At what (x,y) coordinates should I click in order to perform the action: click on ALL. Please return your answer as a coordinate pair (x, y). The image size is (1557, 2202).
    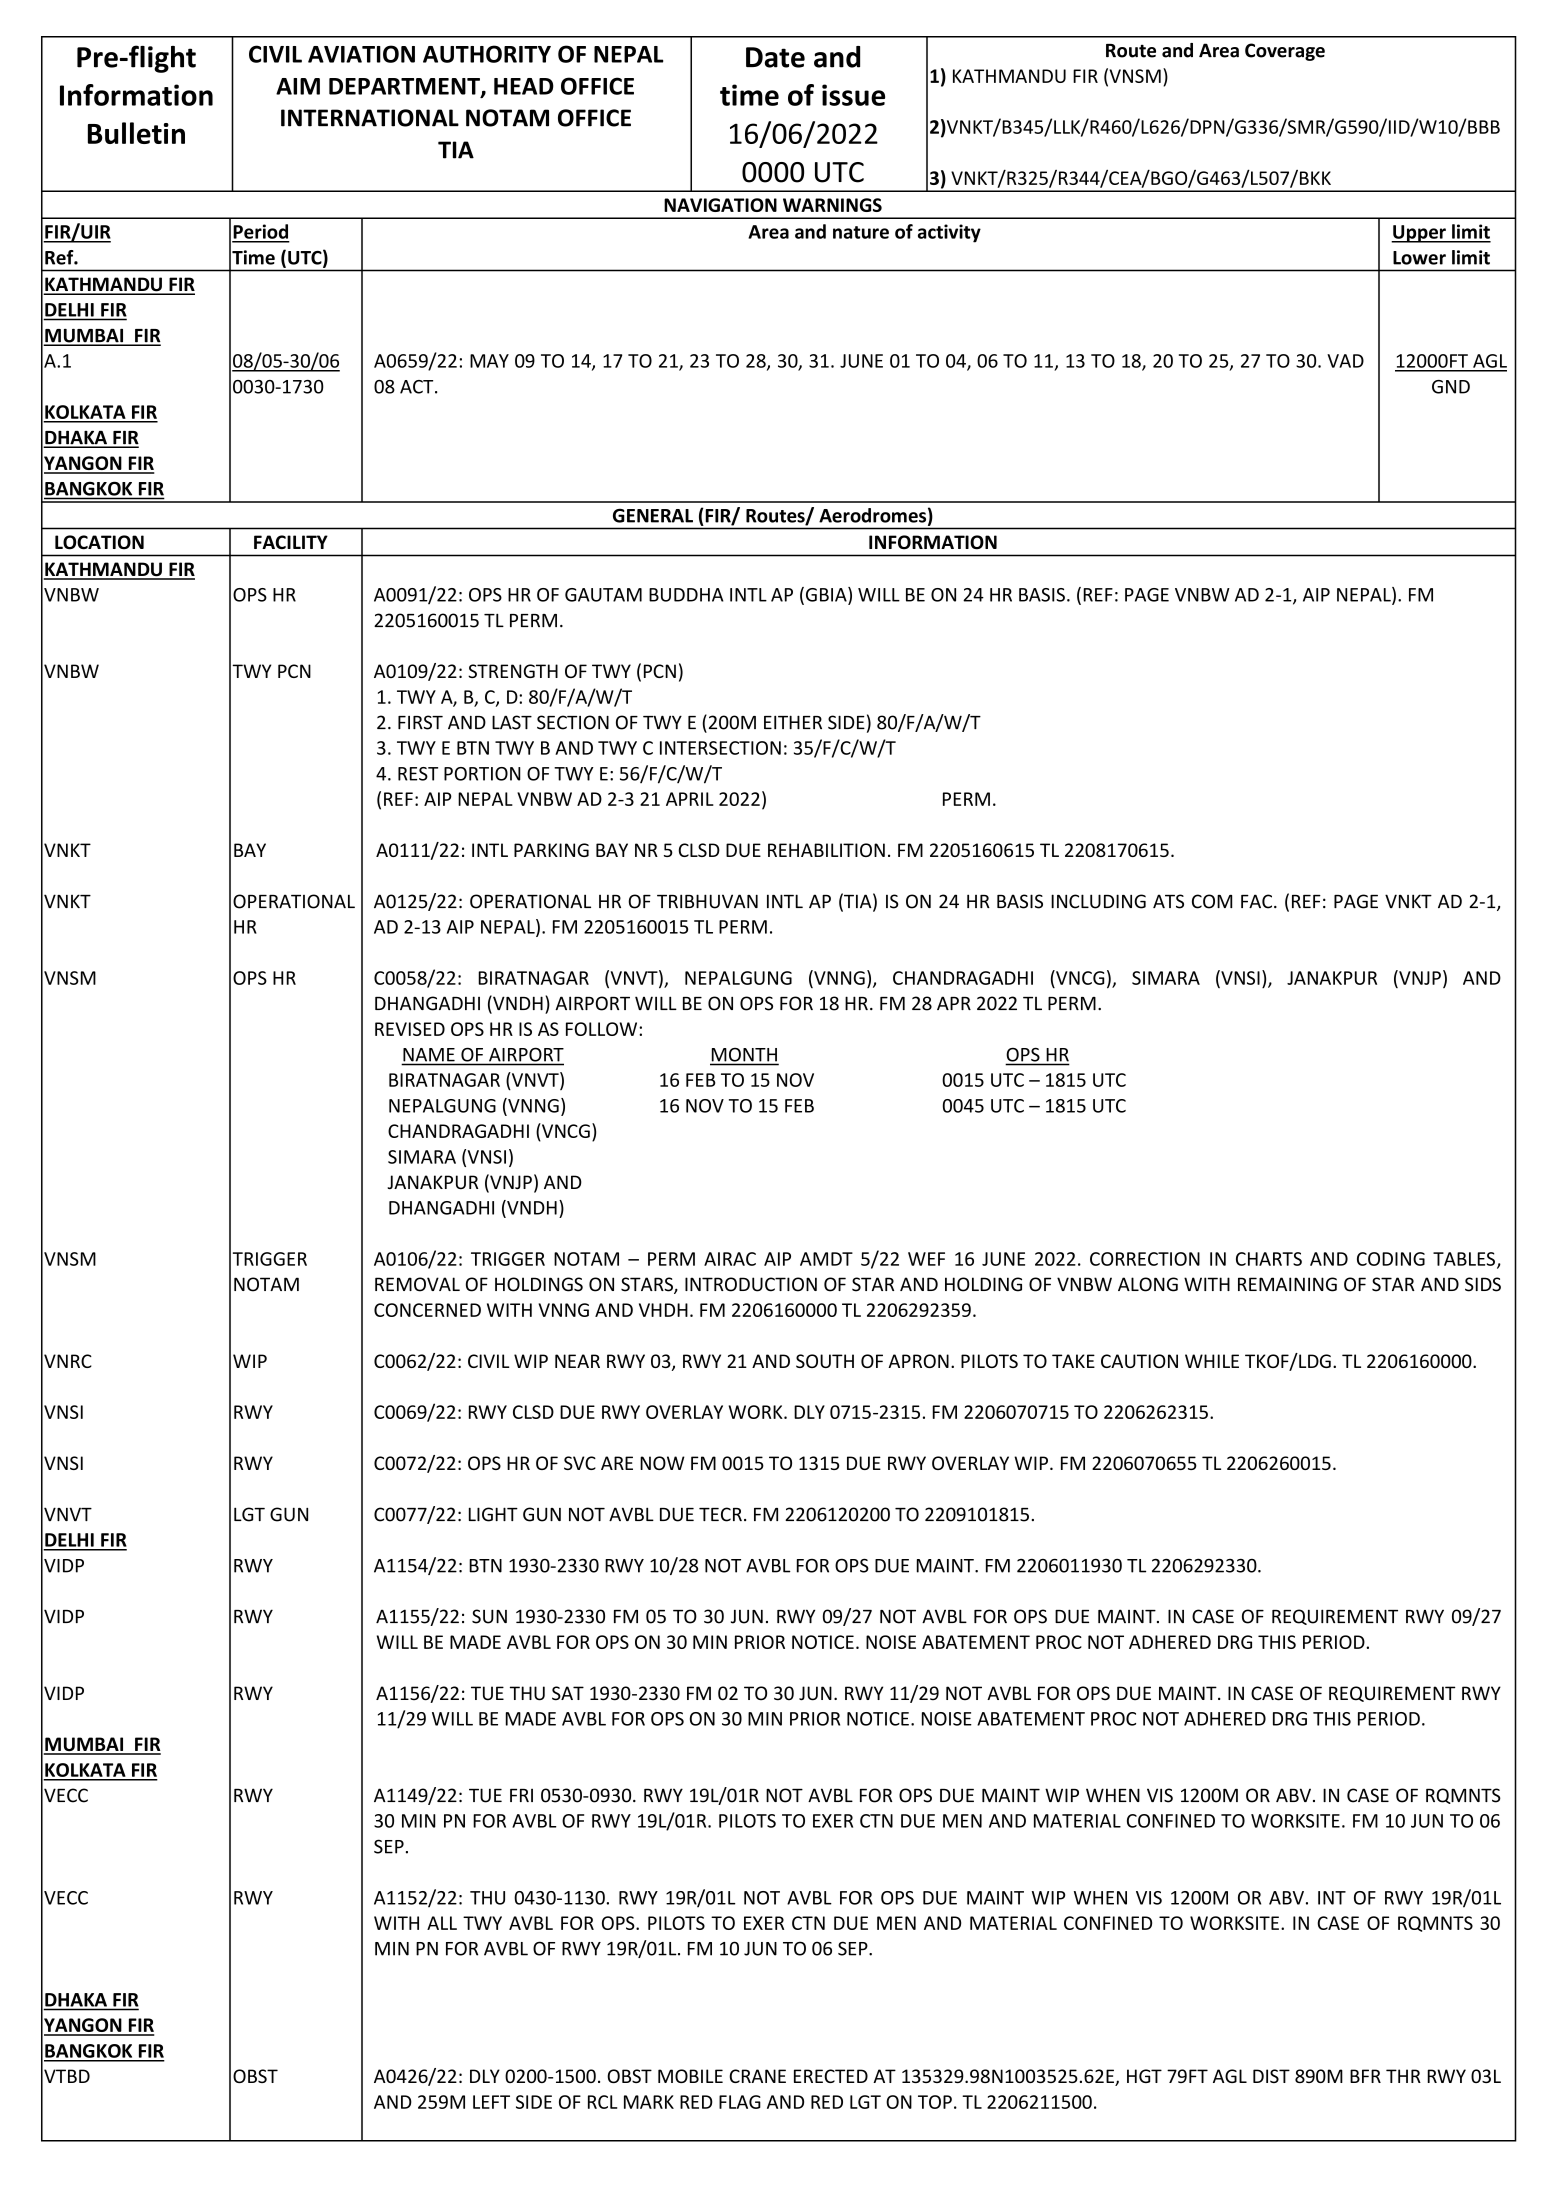
    Looking at the image, I should click on (442, 1923).
